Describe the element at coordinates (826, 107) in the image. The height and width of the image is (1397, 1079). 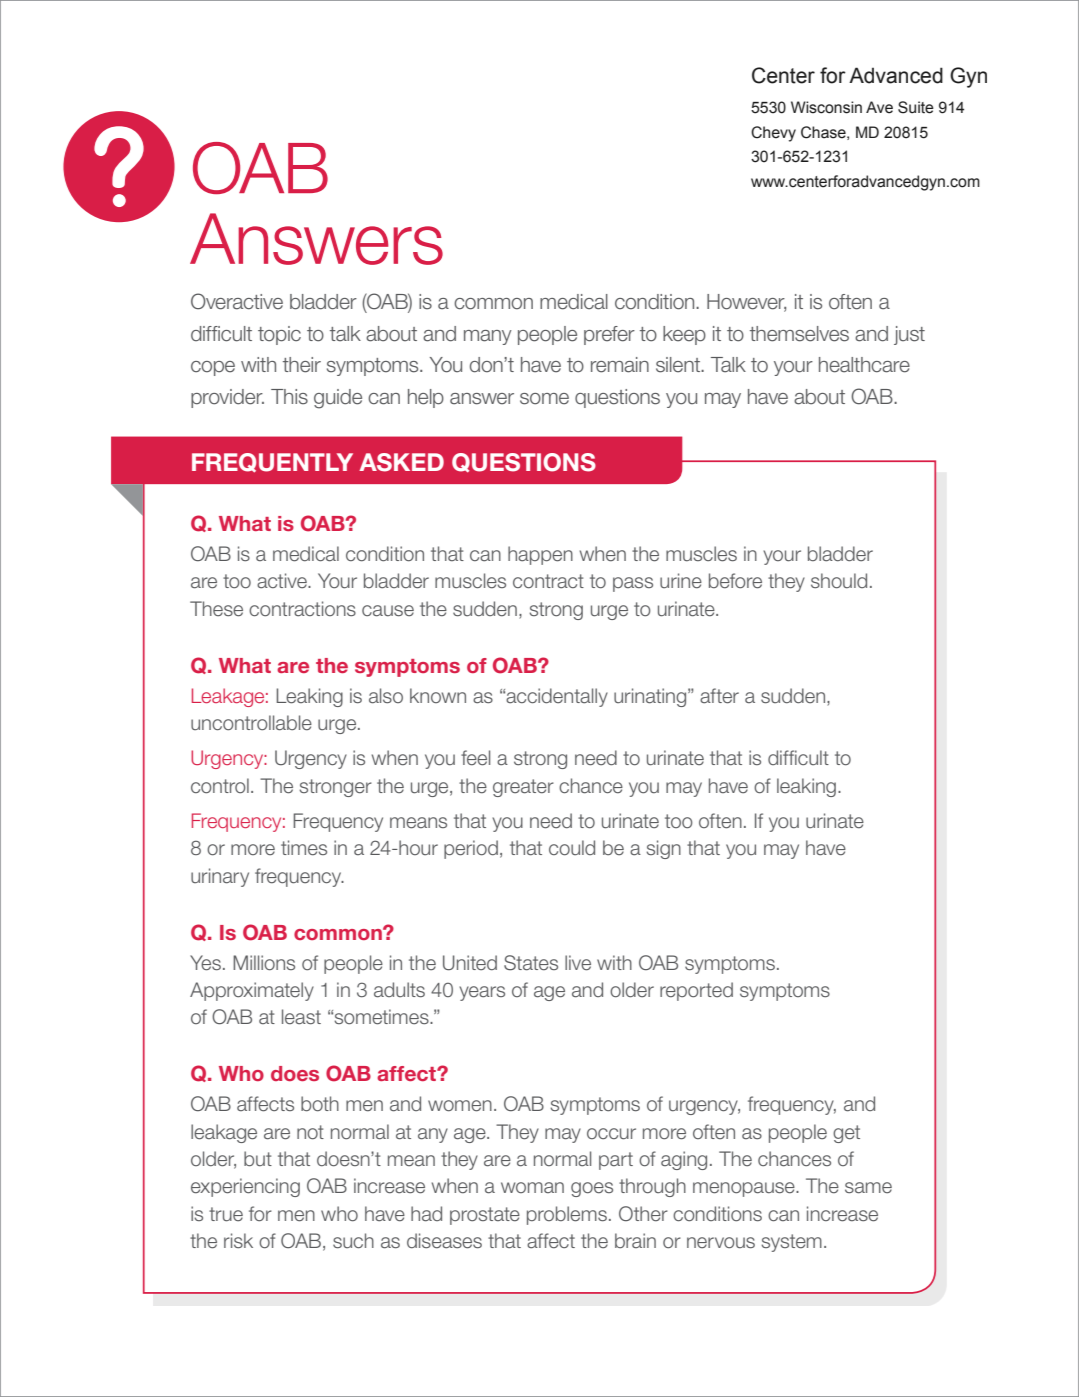
I see `Wisconsin` at that location.
